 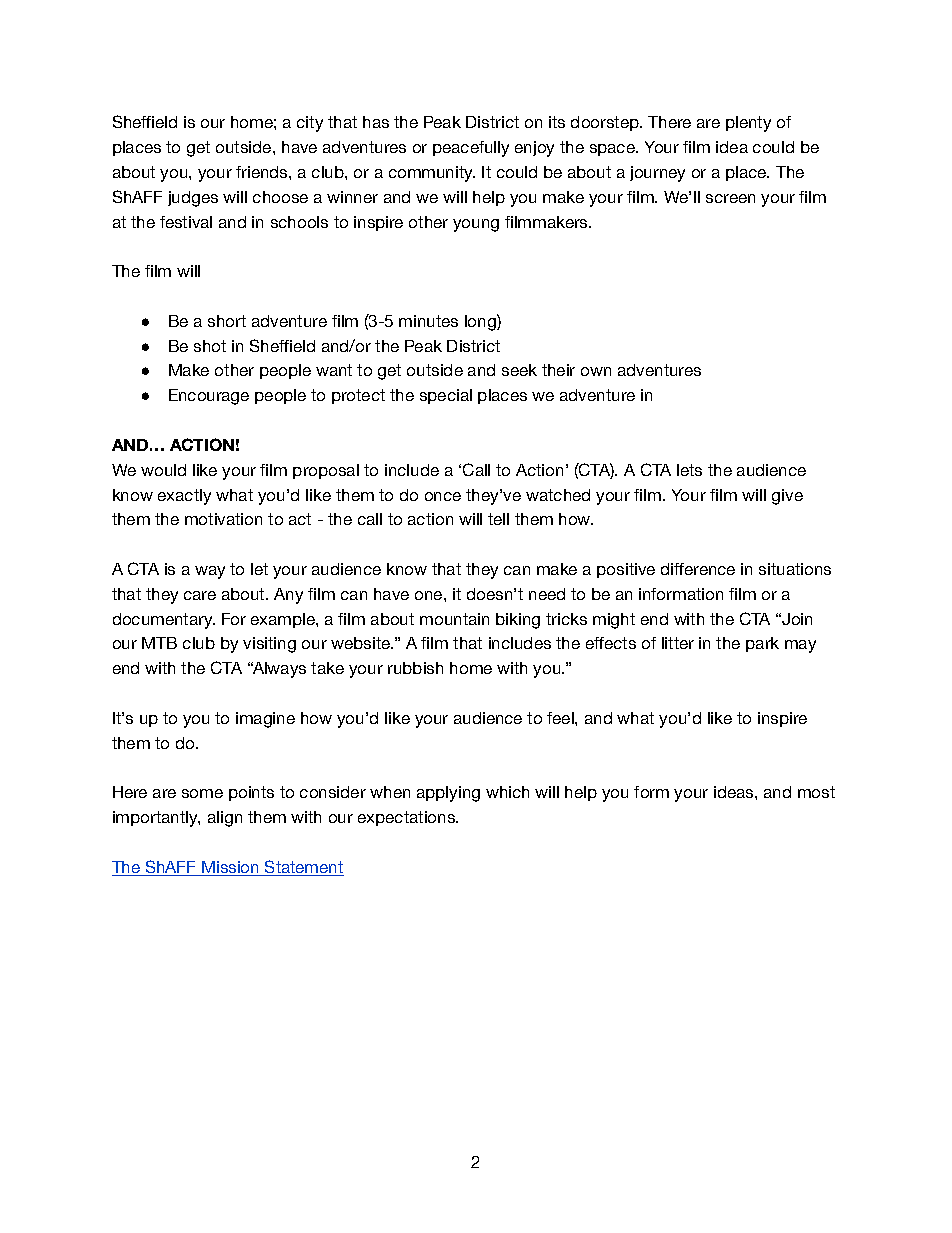 What do you see at coordinates (408, 818) in the page?
I see `expectations` at bounding box center [408, 818].
